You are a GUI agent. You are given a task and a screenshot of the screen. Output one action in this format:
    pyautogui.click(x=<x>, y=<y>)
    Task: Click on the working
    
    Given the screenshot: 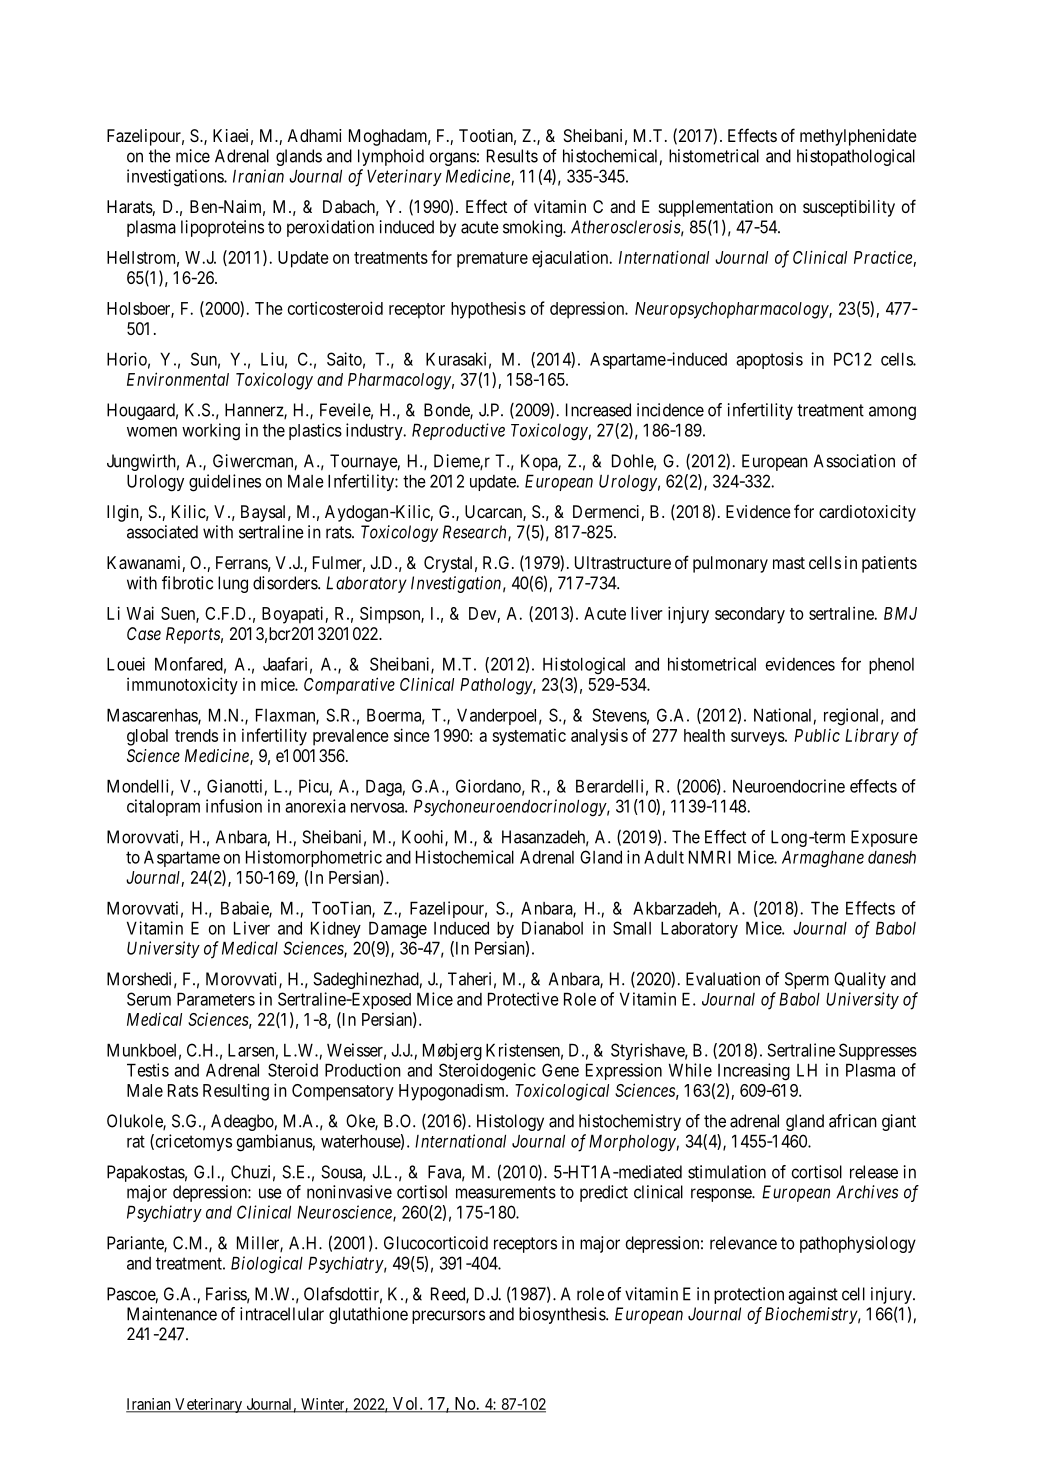 What is the action you would take?
    pyautogui.click(x=211, y=432)
